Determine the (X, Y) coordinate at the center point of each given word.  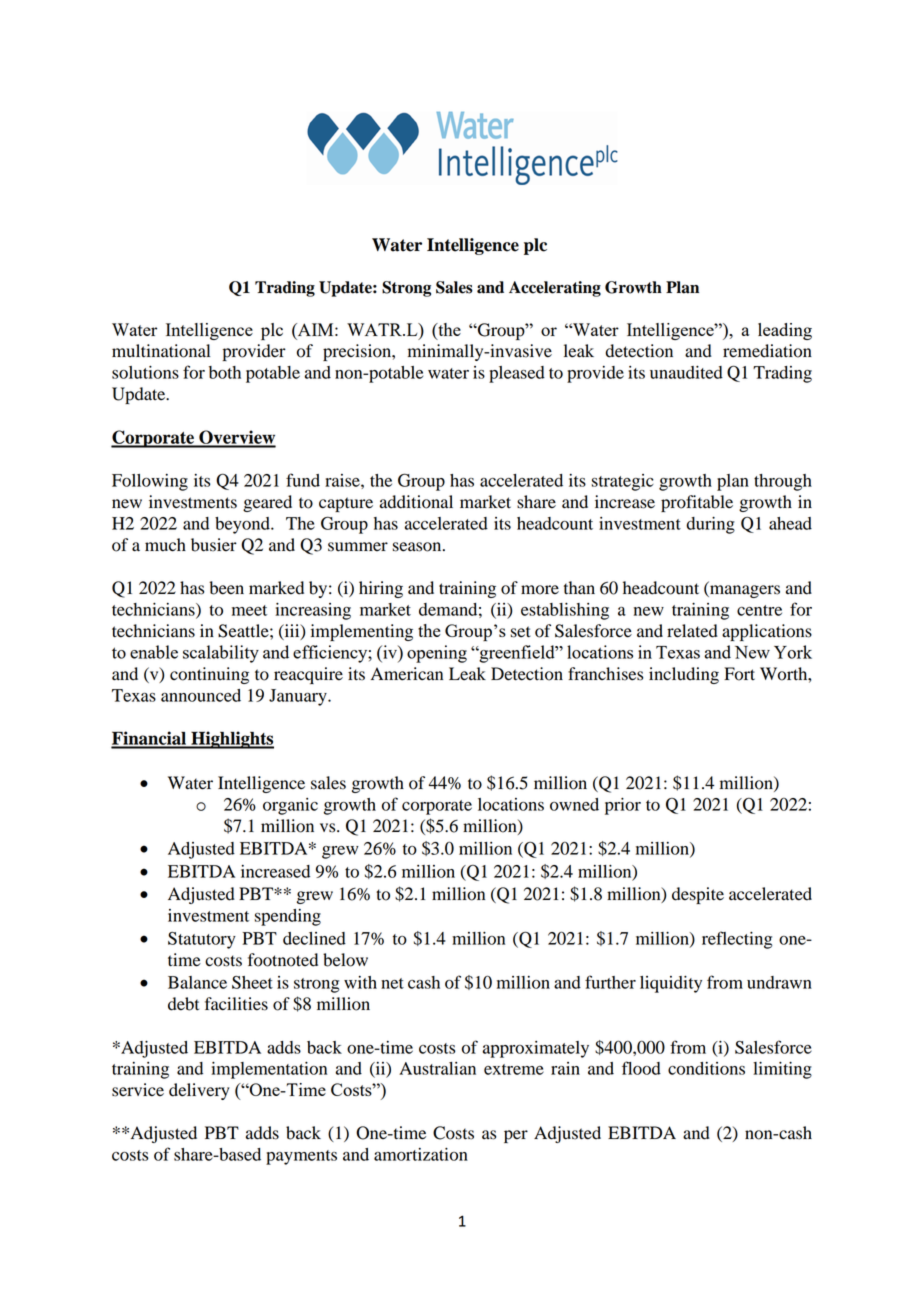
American (407, 674)
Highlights (231, 740)
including (684, 675)
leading (785, 331)
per (516, 1136)
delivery (199, 1091)
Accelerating (555, 289)
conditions (706, 1068)
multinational (161, 351)
